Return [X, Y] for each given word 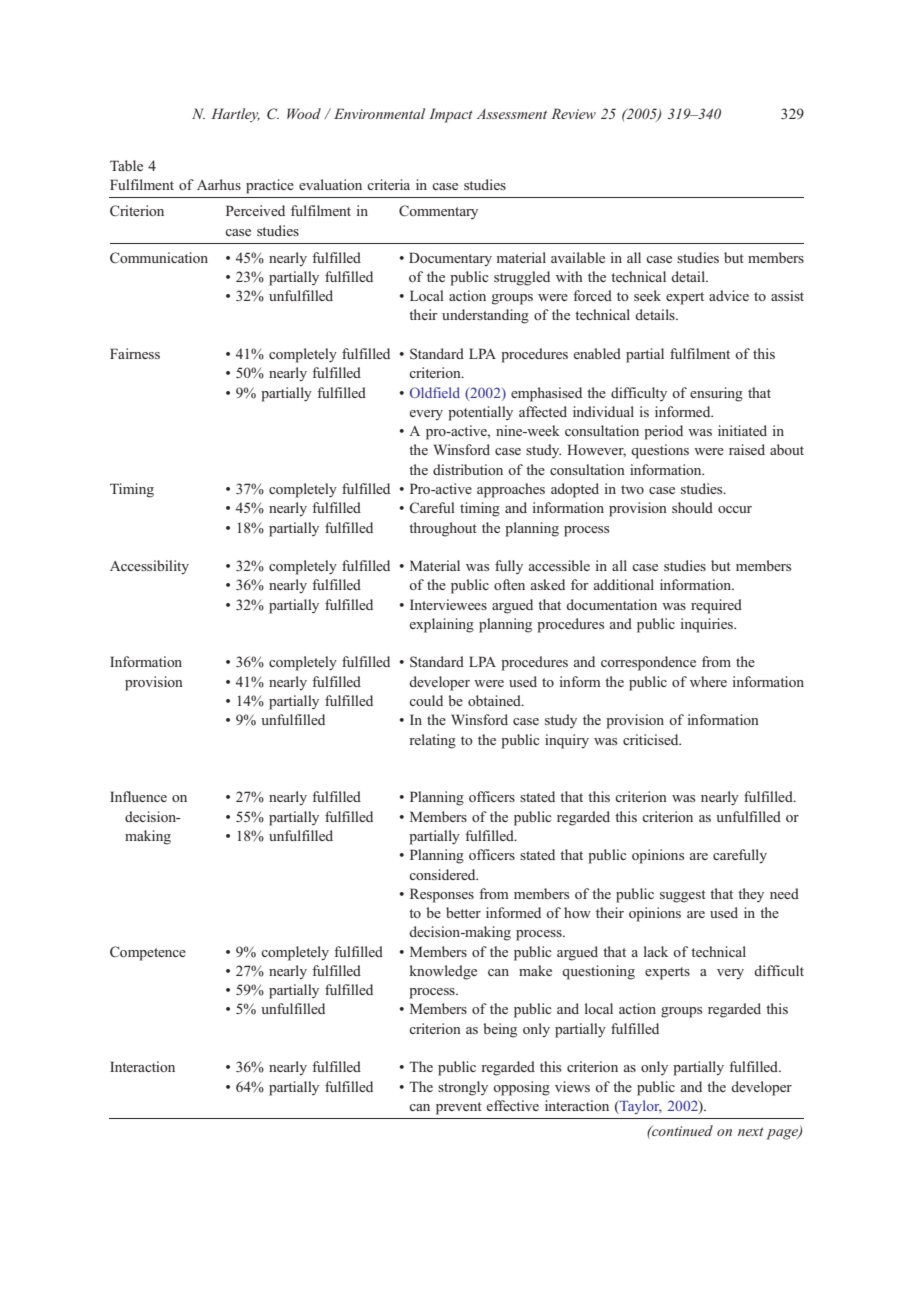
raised [747, 449]
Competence [148, 953]
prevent [459, 1108]
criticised [652, 739]
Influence [138, 796]
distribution [468, 469]
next [751, 1131]
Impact [451, 115]
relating [432, 741]
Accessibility [149, 567]
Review [573, 113]
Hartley [235, 115]
